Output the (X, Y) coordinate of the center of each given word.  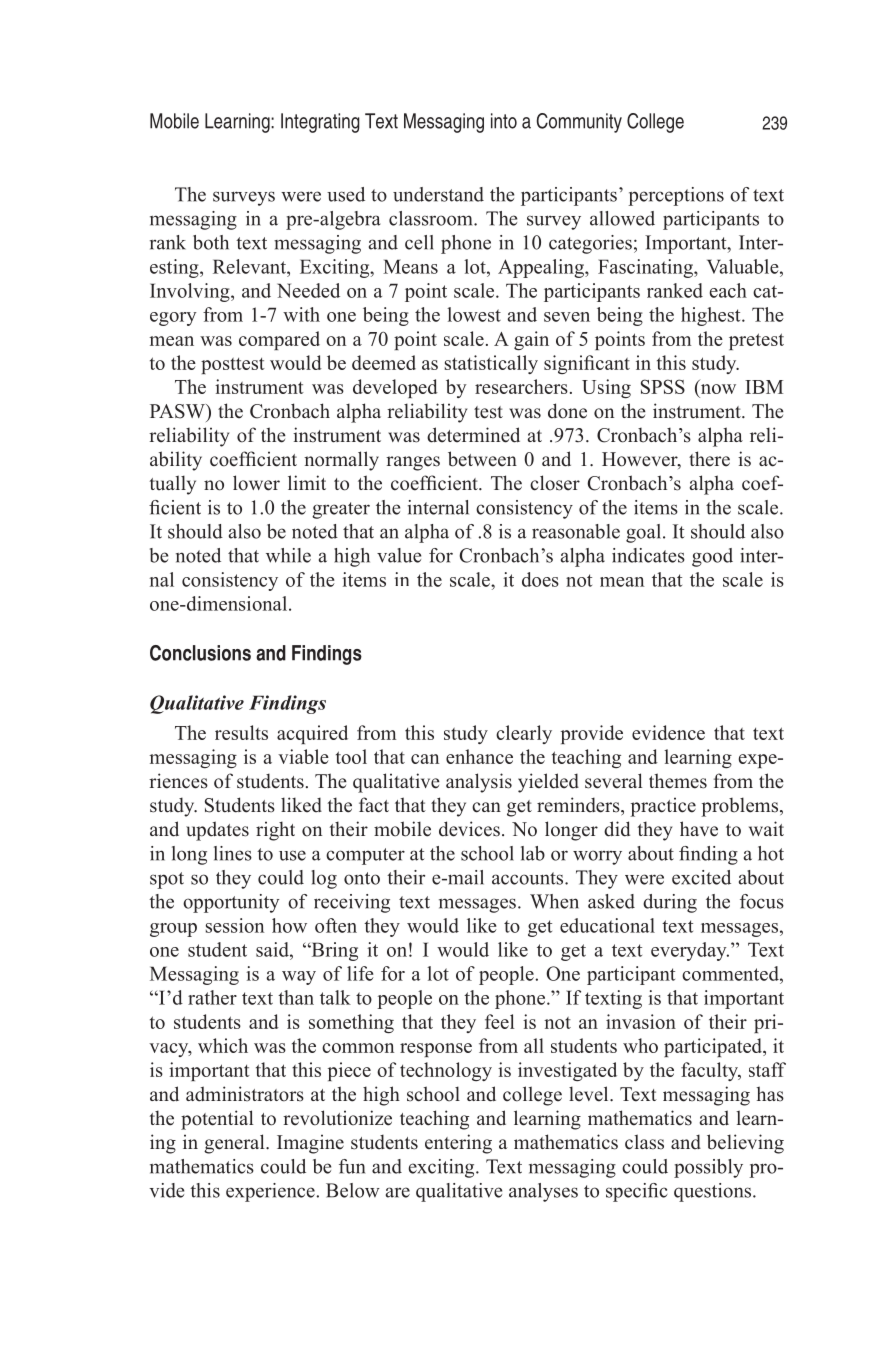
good (712, 557)
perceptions (676, 196)
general (235, 1144)
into (504, 121)
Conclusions (200, 653)
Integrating (320, 123)
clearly (524, 734)
